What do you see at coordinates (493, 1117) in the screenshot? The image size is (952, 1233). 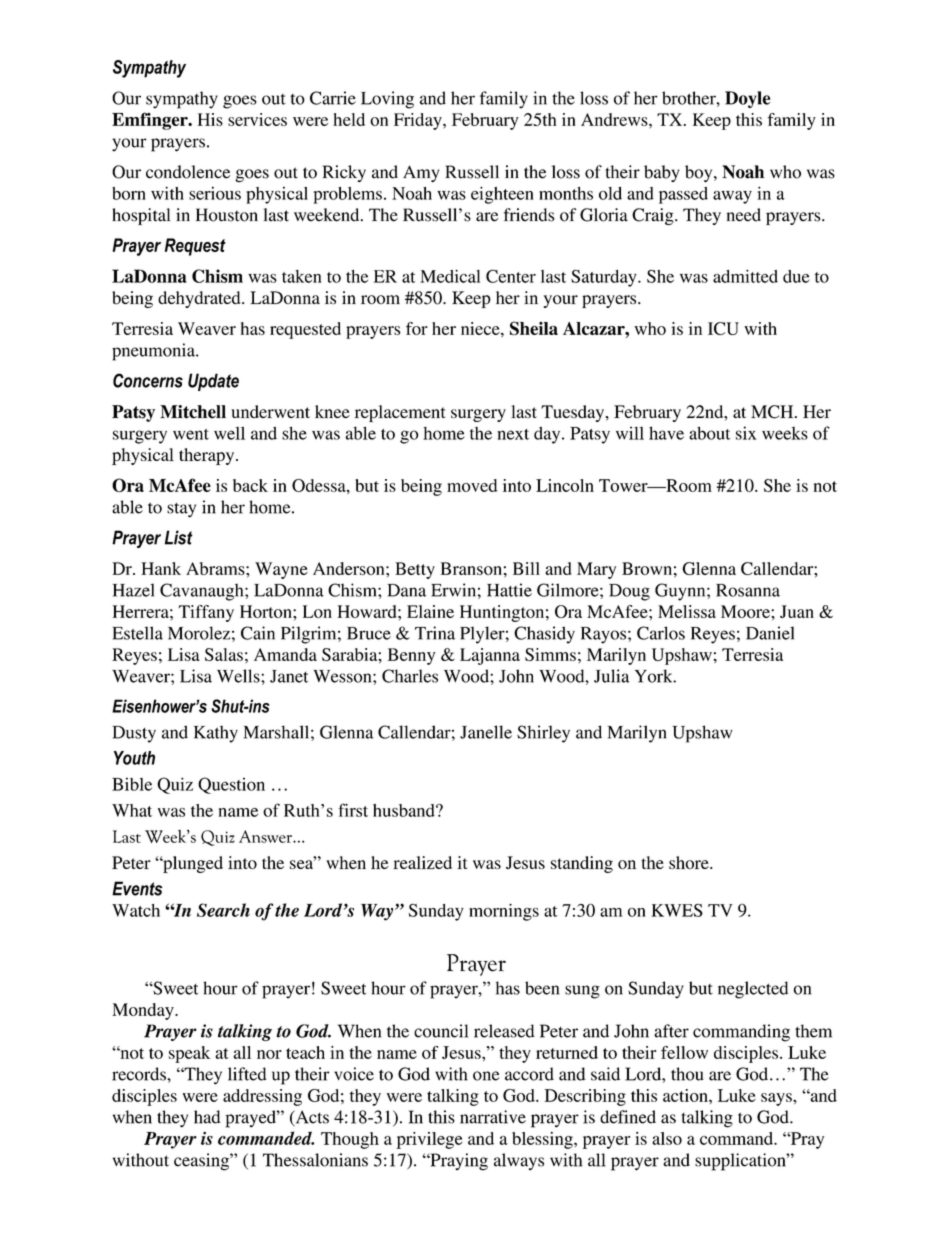 I see `narrative` at bounding box center [493, 1117].
